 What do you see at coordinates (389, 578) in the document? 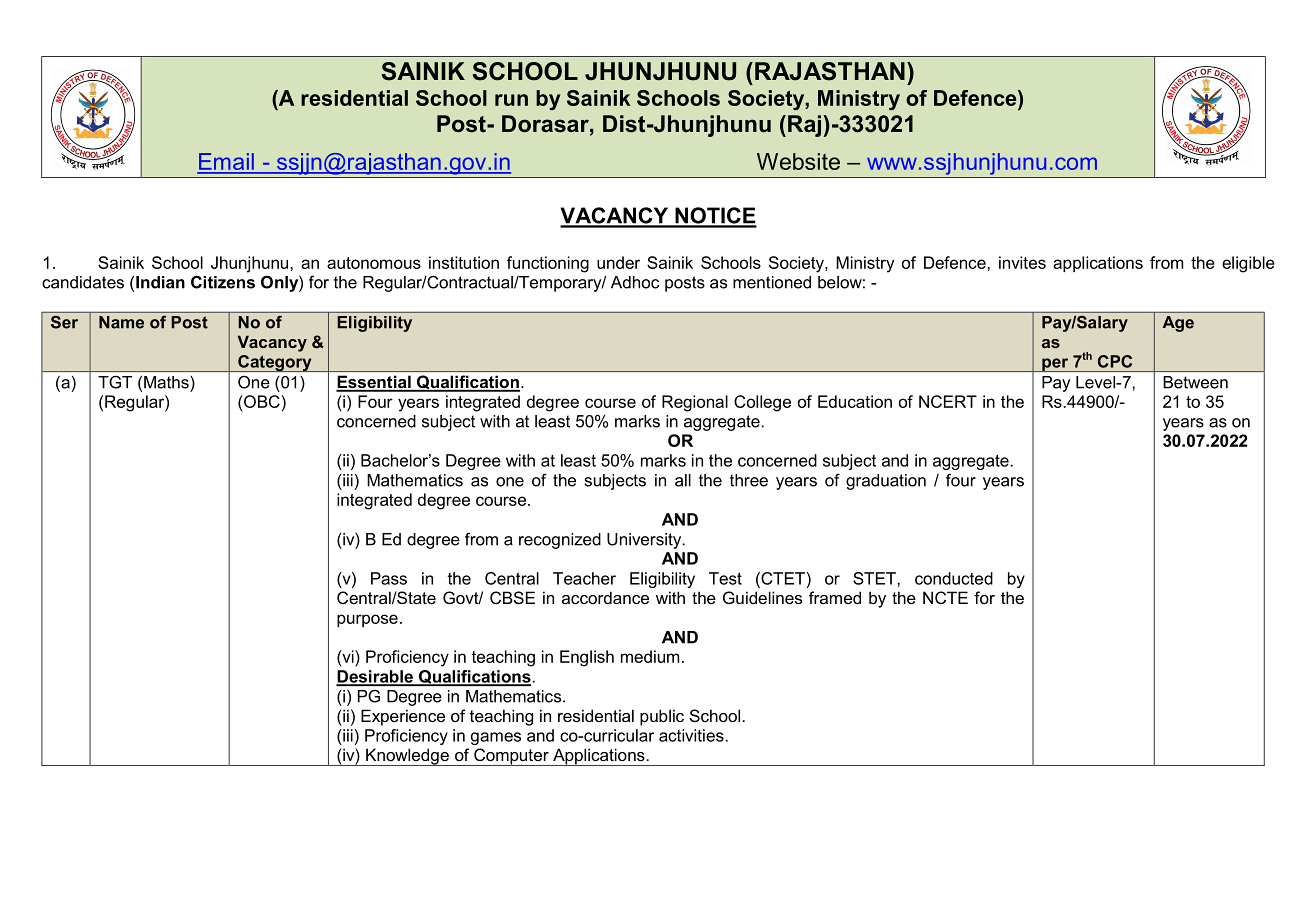
I see `Pass` at bounding box center [389, 578].
